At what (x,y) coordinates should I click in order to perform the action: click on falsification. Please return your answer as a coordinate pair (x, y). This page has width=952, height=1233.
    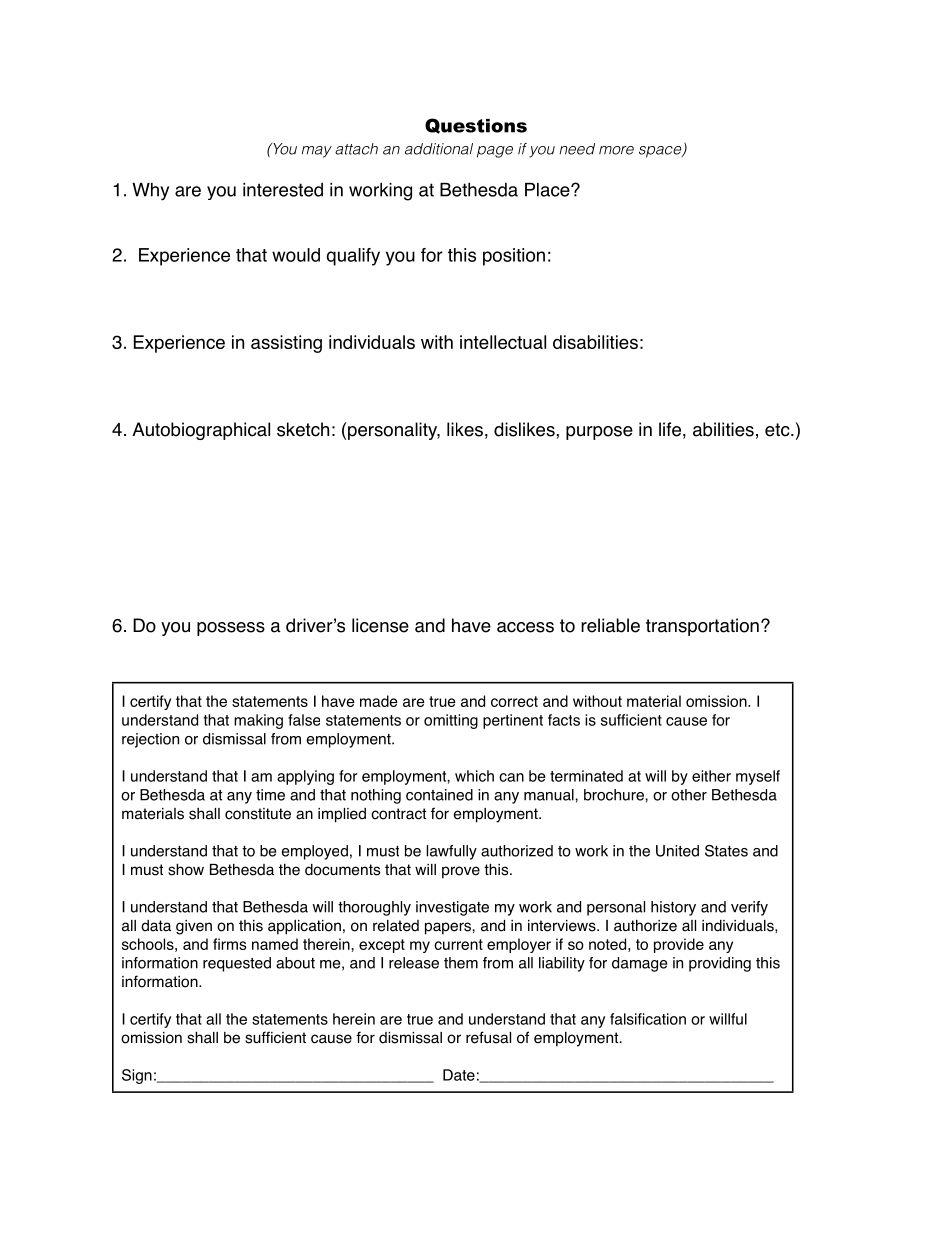
    Looking at the image, I should click on (648, 1019).
